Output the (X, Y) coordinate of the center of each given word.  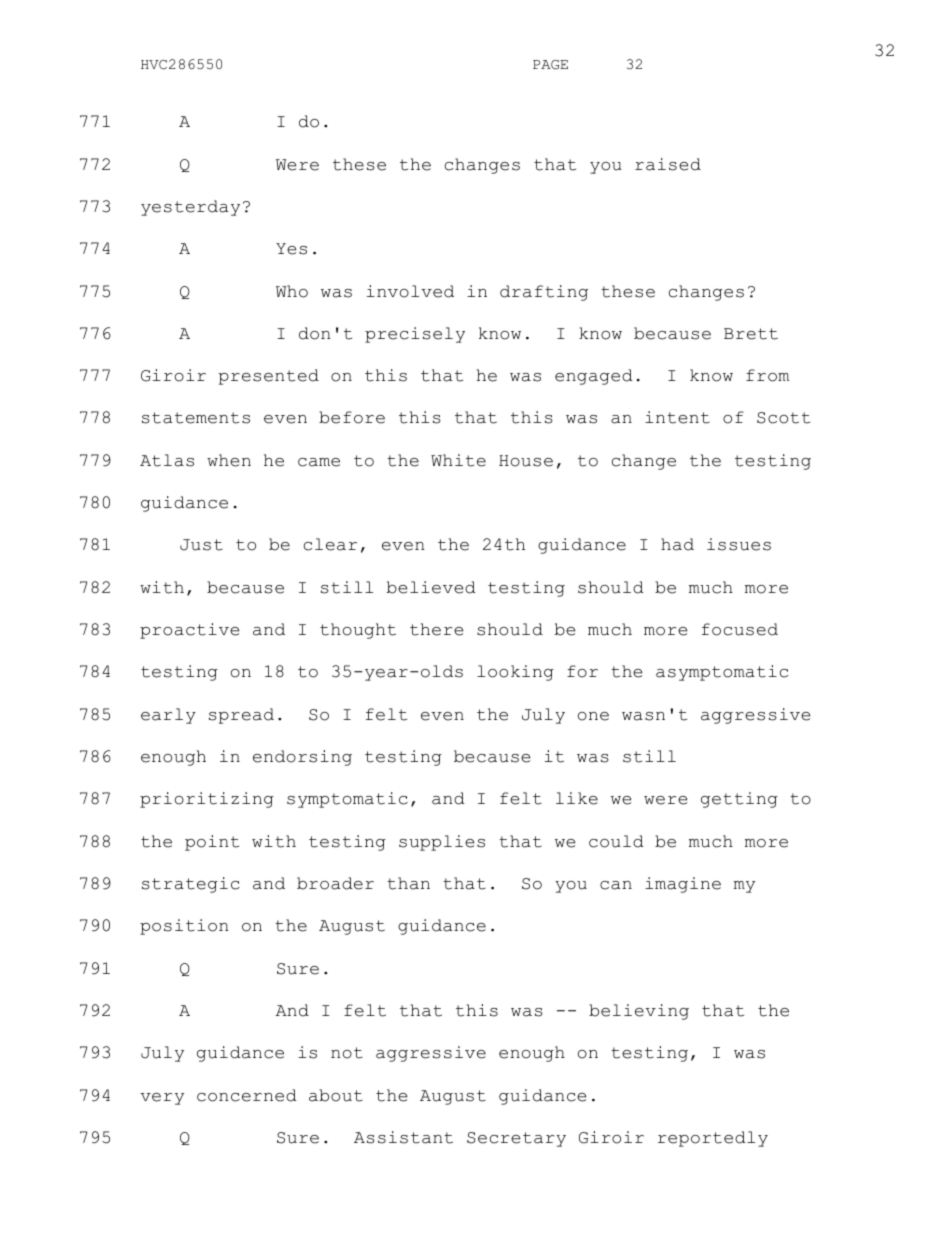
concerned (247, 1095)
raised (668, 164)
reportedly (713, 1139)
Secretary (516, 1139)
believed (431, 587)
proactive (189, 631)
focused (740, 629)
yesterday (190, 208)
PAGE (550, 65)
